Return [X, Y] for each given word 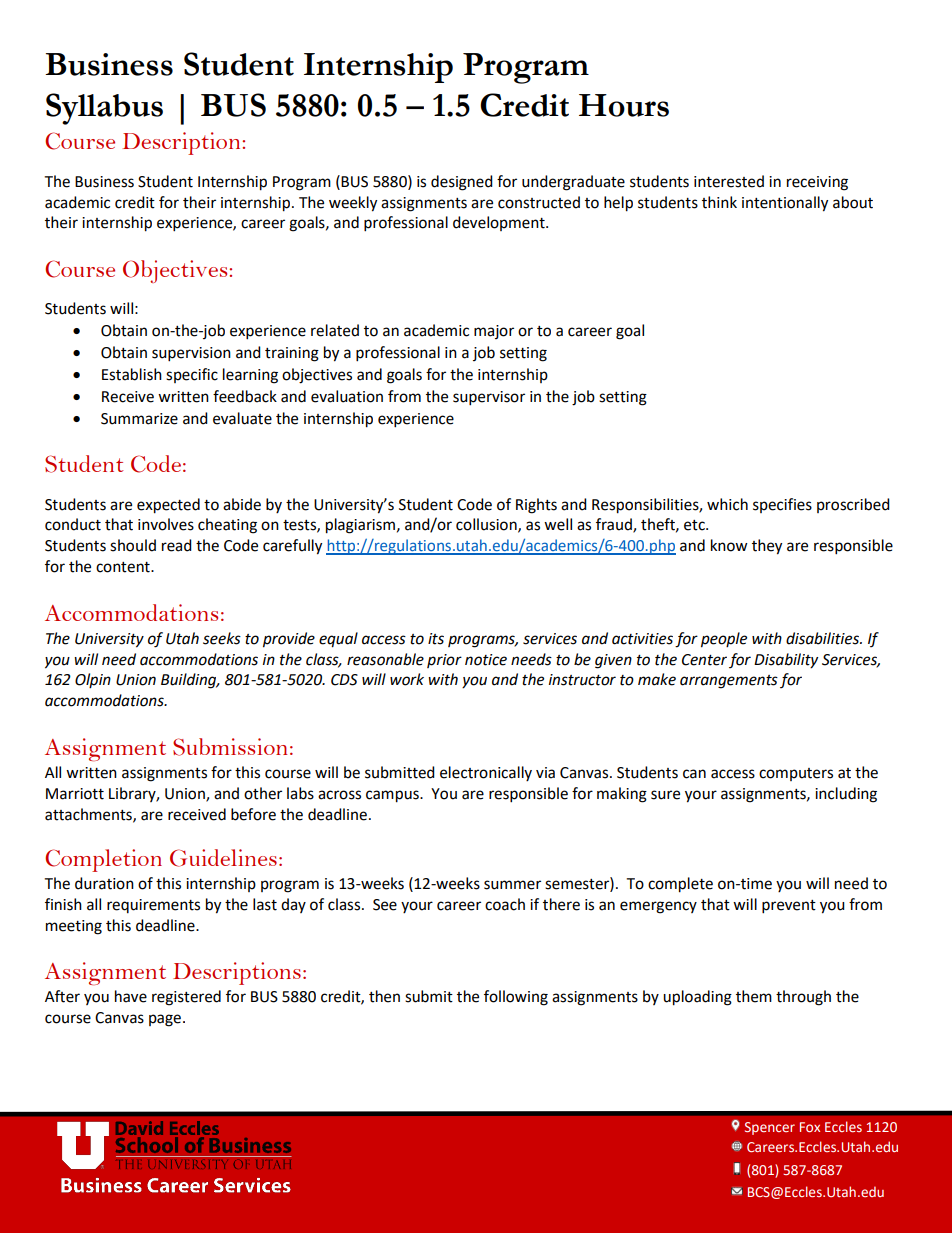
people [724, 640]
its [436, 639]
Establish [132, 374]
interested [729, 181]
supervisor [489, 398]
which [727, 504]
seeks [222, 638]
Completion [103, 860]
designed [462, 183]
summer [512, 885]
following [516, 998]
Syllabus [104, 109]
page [165, 1020]
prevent [789, 907]
